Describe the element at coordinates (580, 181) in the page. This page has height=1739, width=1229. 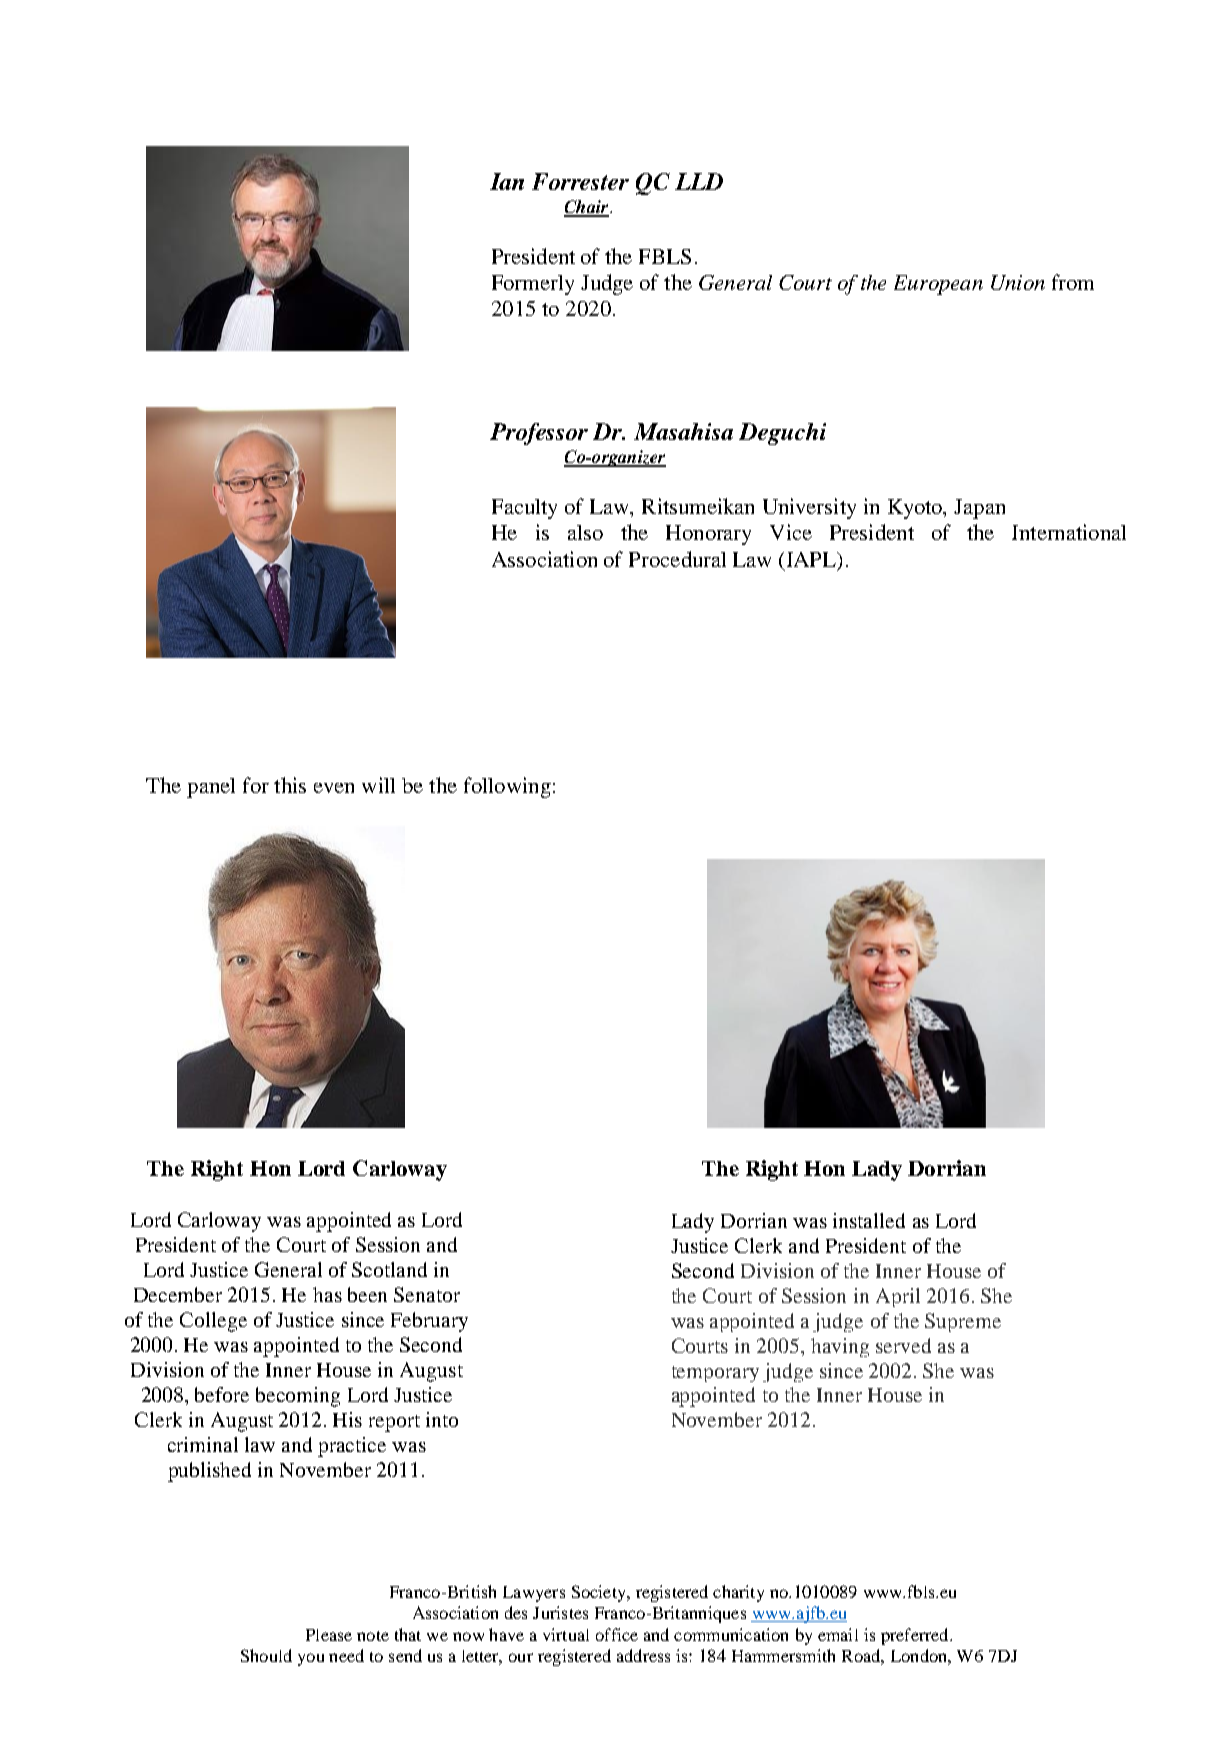
I see `Forrester` at that location.
